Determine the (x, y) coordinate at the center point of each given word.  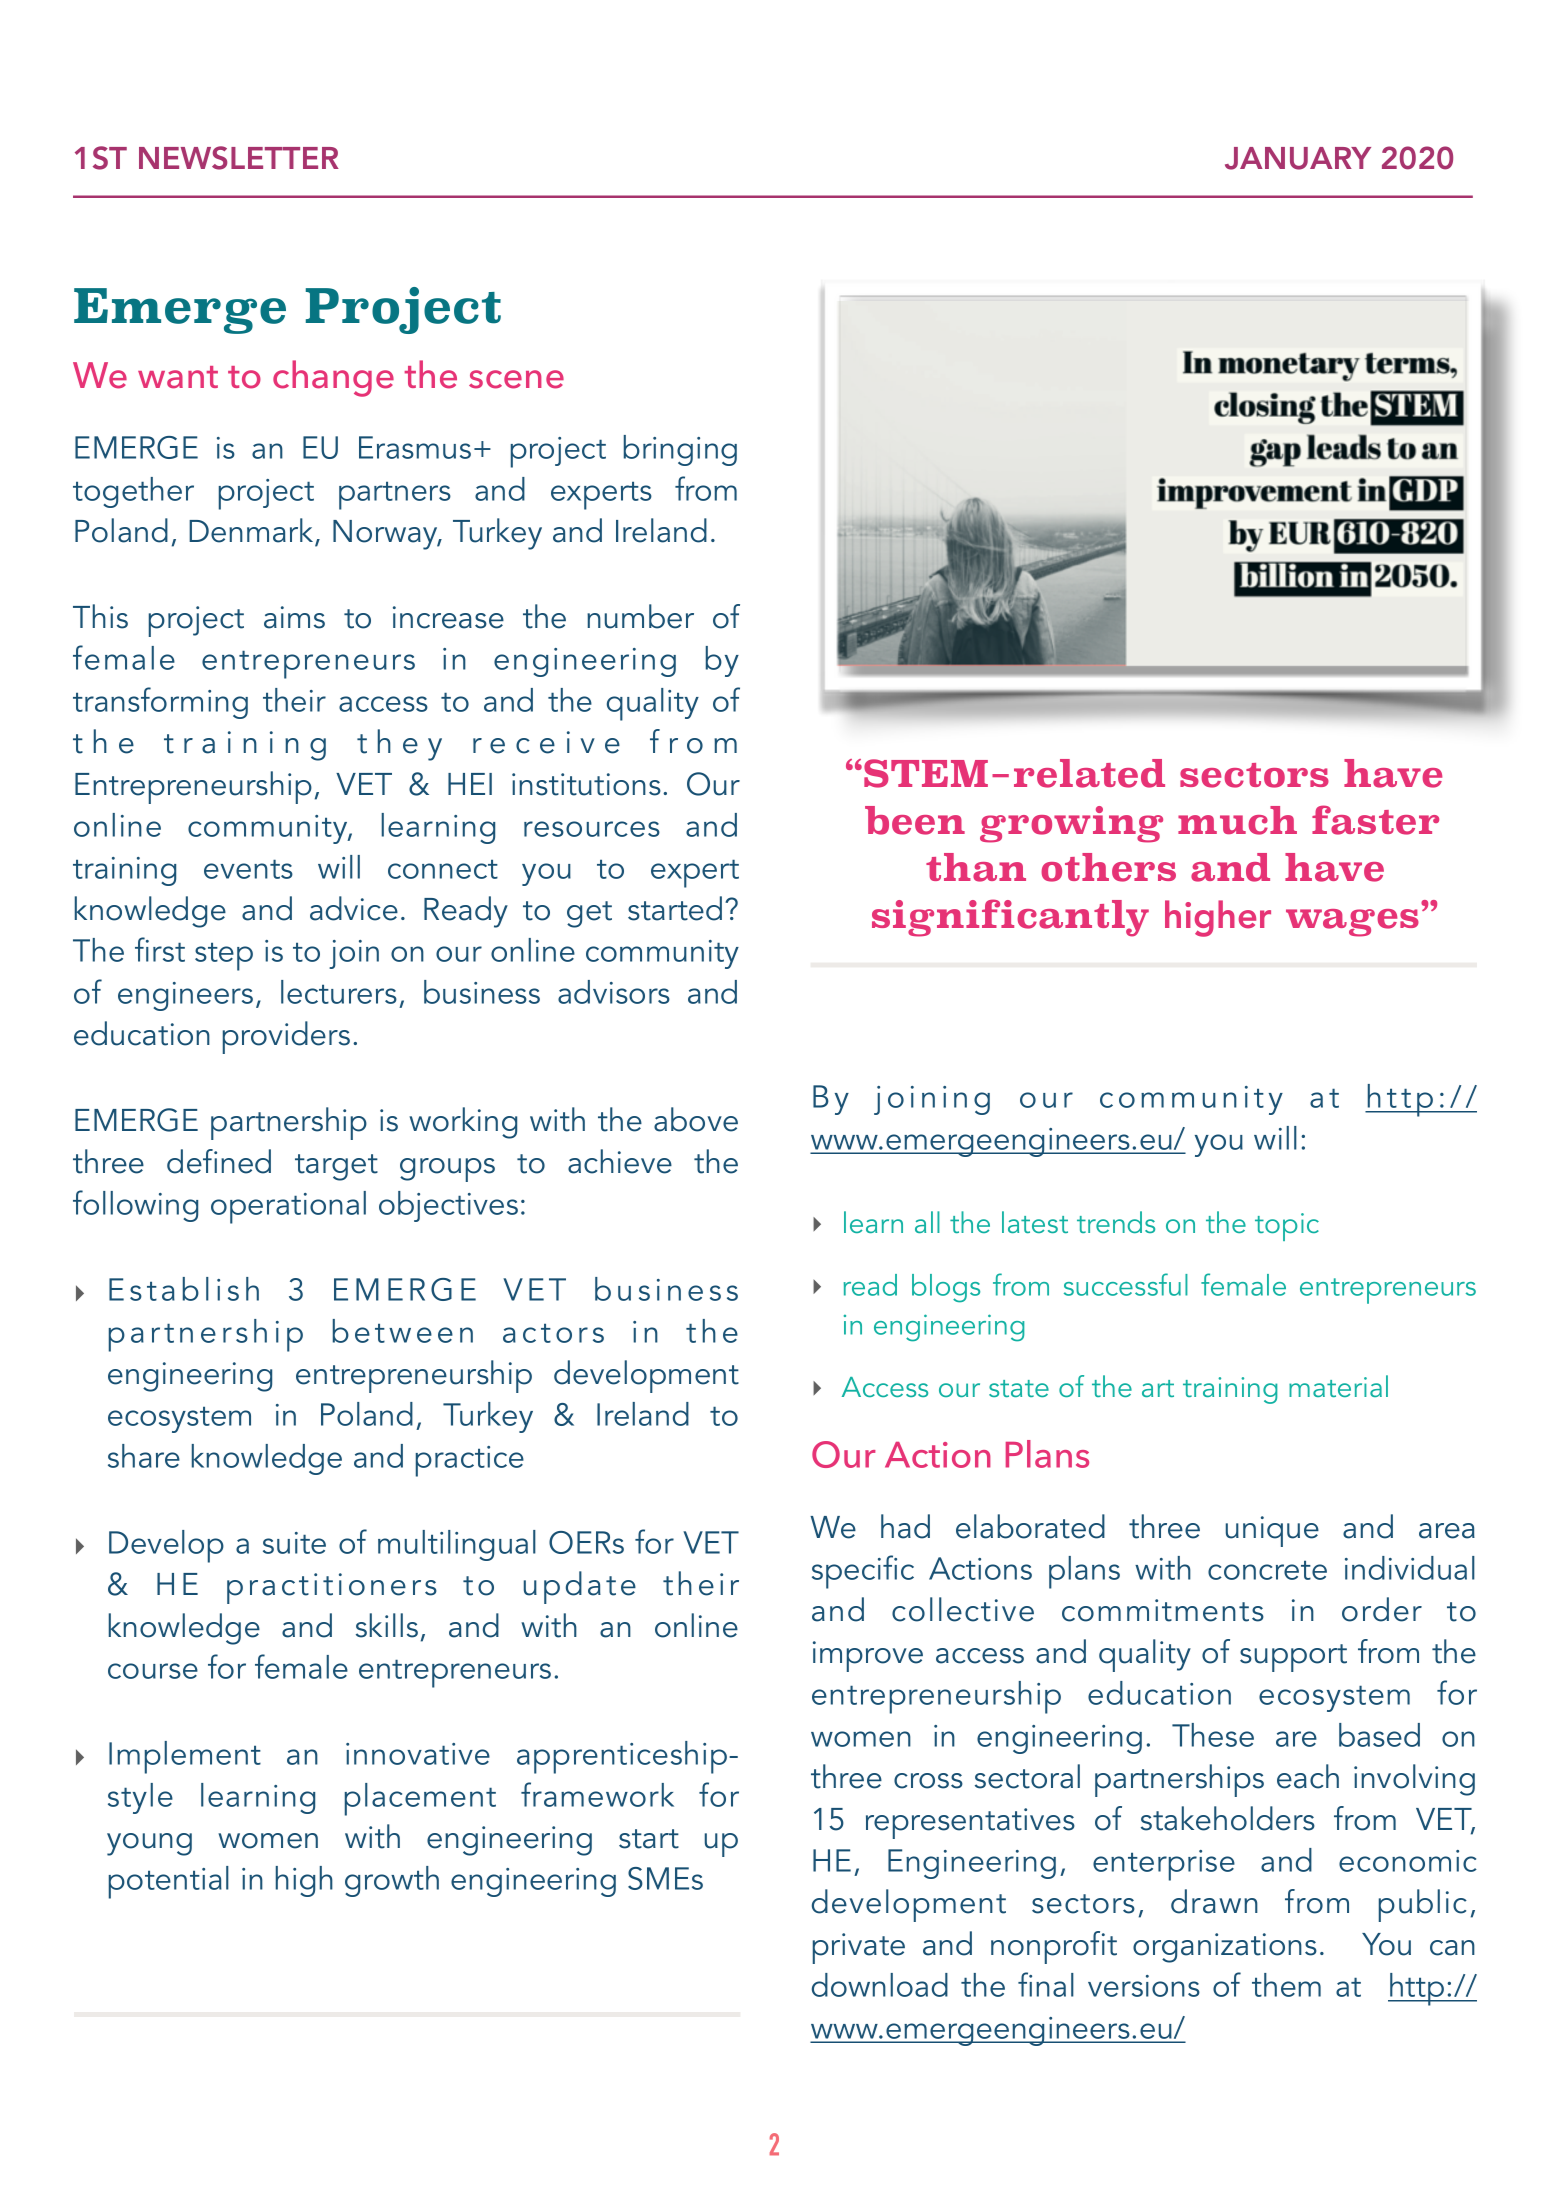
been (915, 820)
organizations (1225, 1948)
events (248, 869)
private (859, 1948)
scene (516, 379)
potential (169, 1882)
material (1338, 1386)
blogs (946, 1288)
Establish (184, 1289)
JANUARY (1298, 158)
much (1237, 820)
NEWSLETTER (239, 158)
